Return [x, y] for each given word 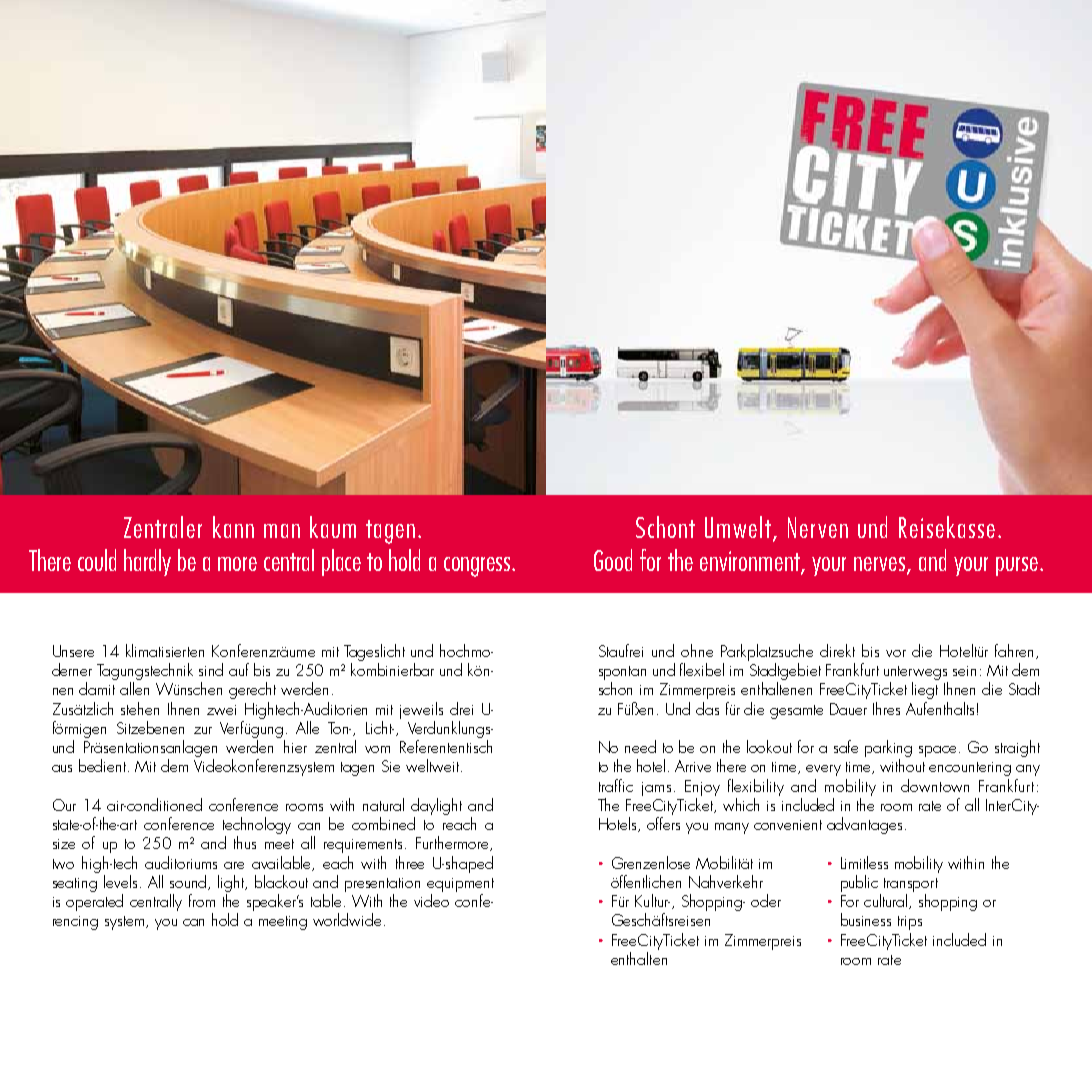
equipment [460, 886]
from [202, 900]
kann [233, 527]
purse [1018, 566]
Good [613, 560]
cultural [887, 901]
